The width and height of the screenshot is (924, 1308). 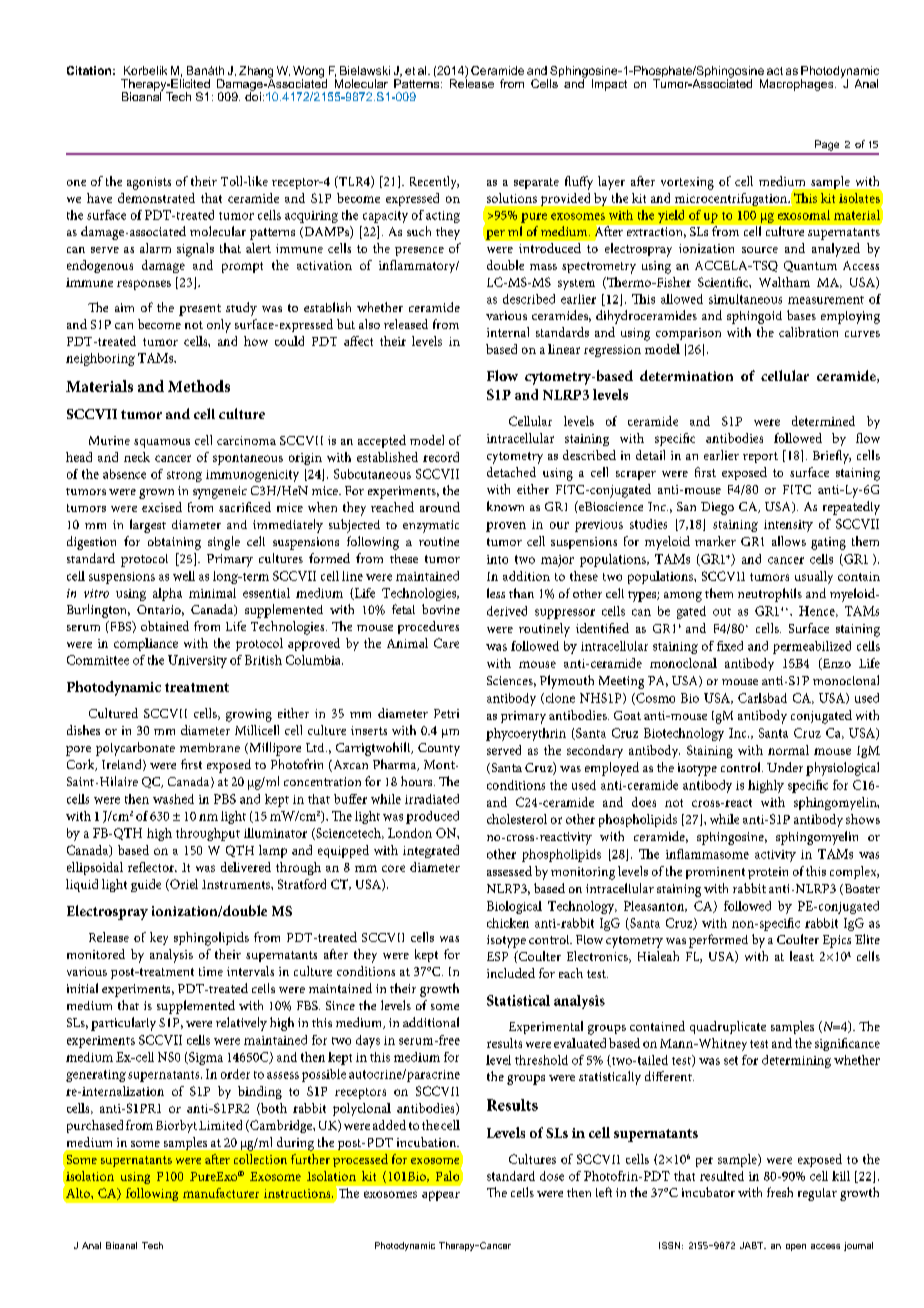 What do you see at coordinates (536, 183) in the screenshot?
I see `separate` at bounding box center [536, 183].
